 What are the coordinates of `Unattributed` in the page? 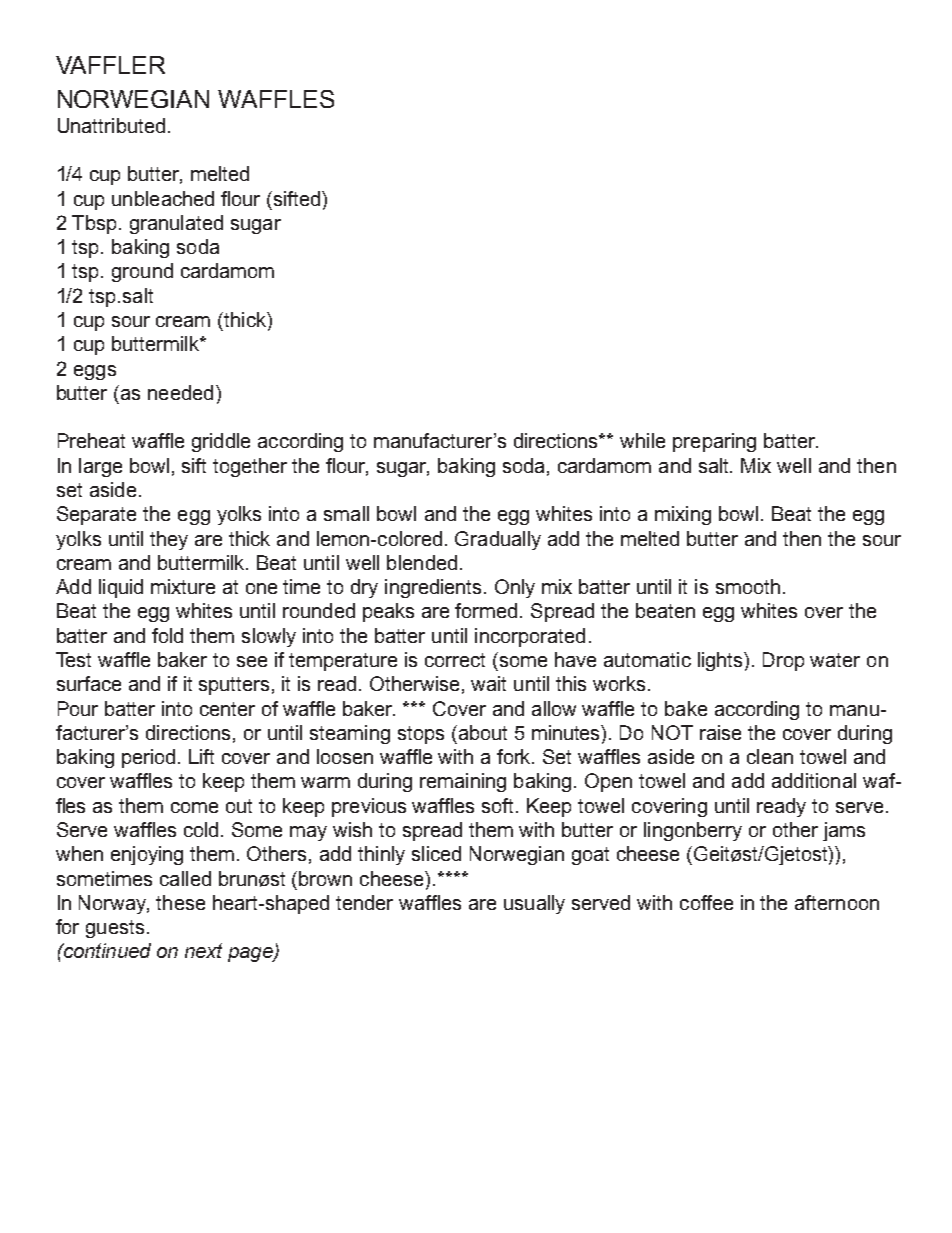 It's located at (111, 125).
